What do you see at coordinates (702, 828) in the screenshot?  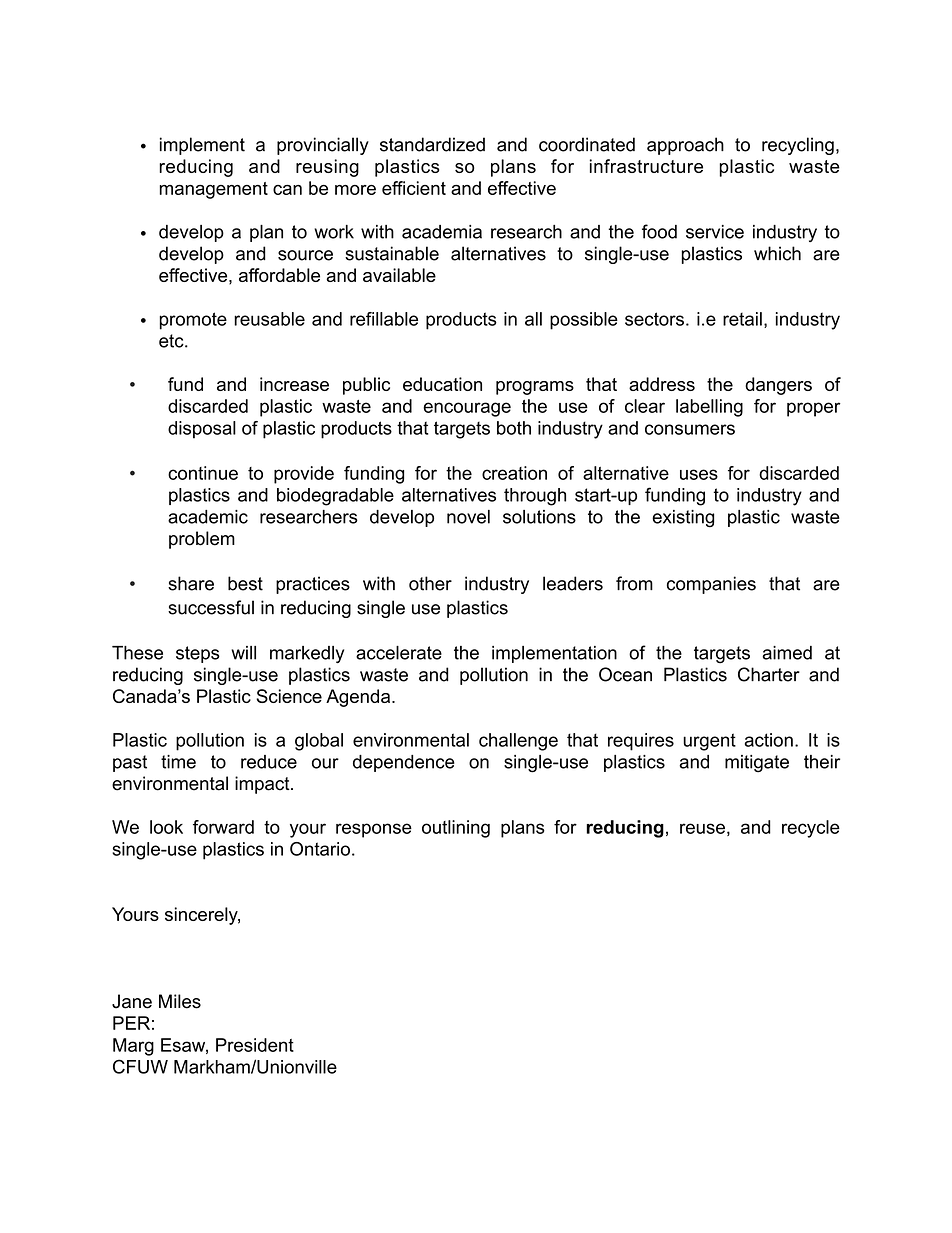 I see `reuse` at bounding box center [702, 828].
